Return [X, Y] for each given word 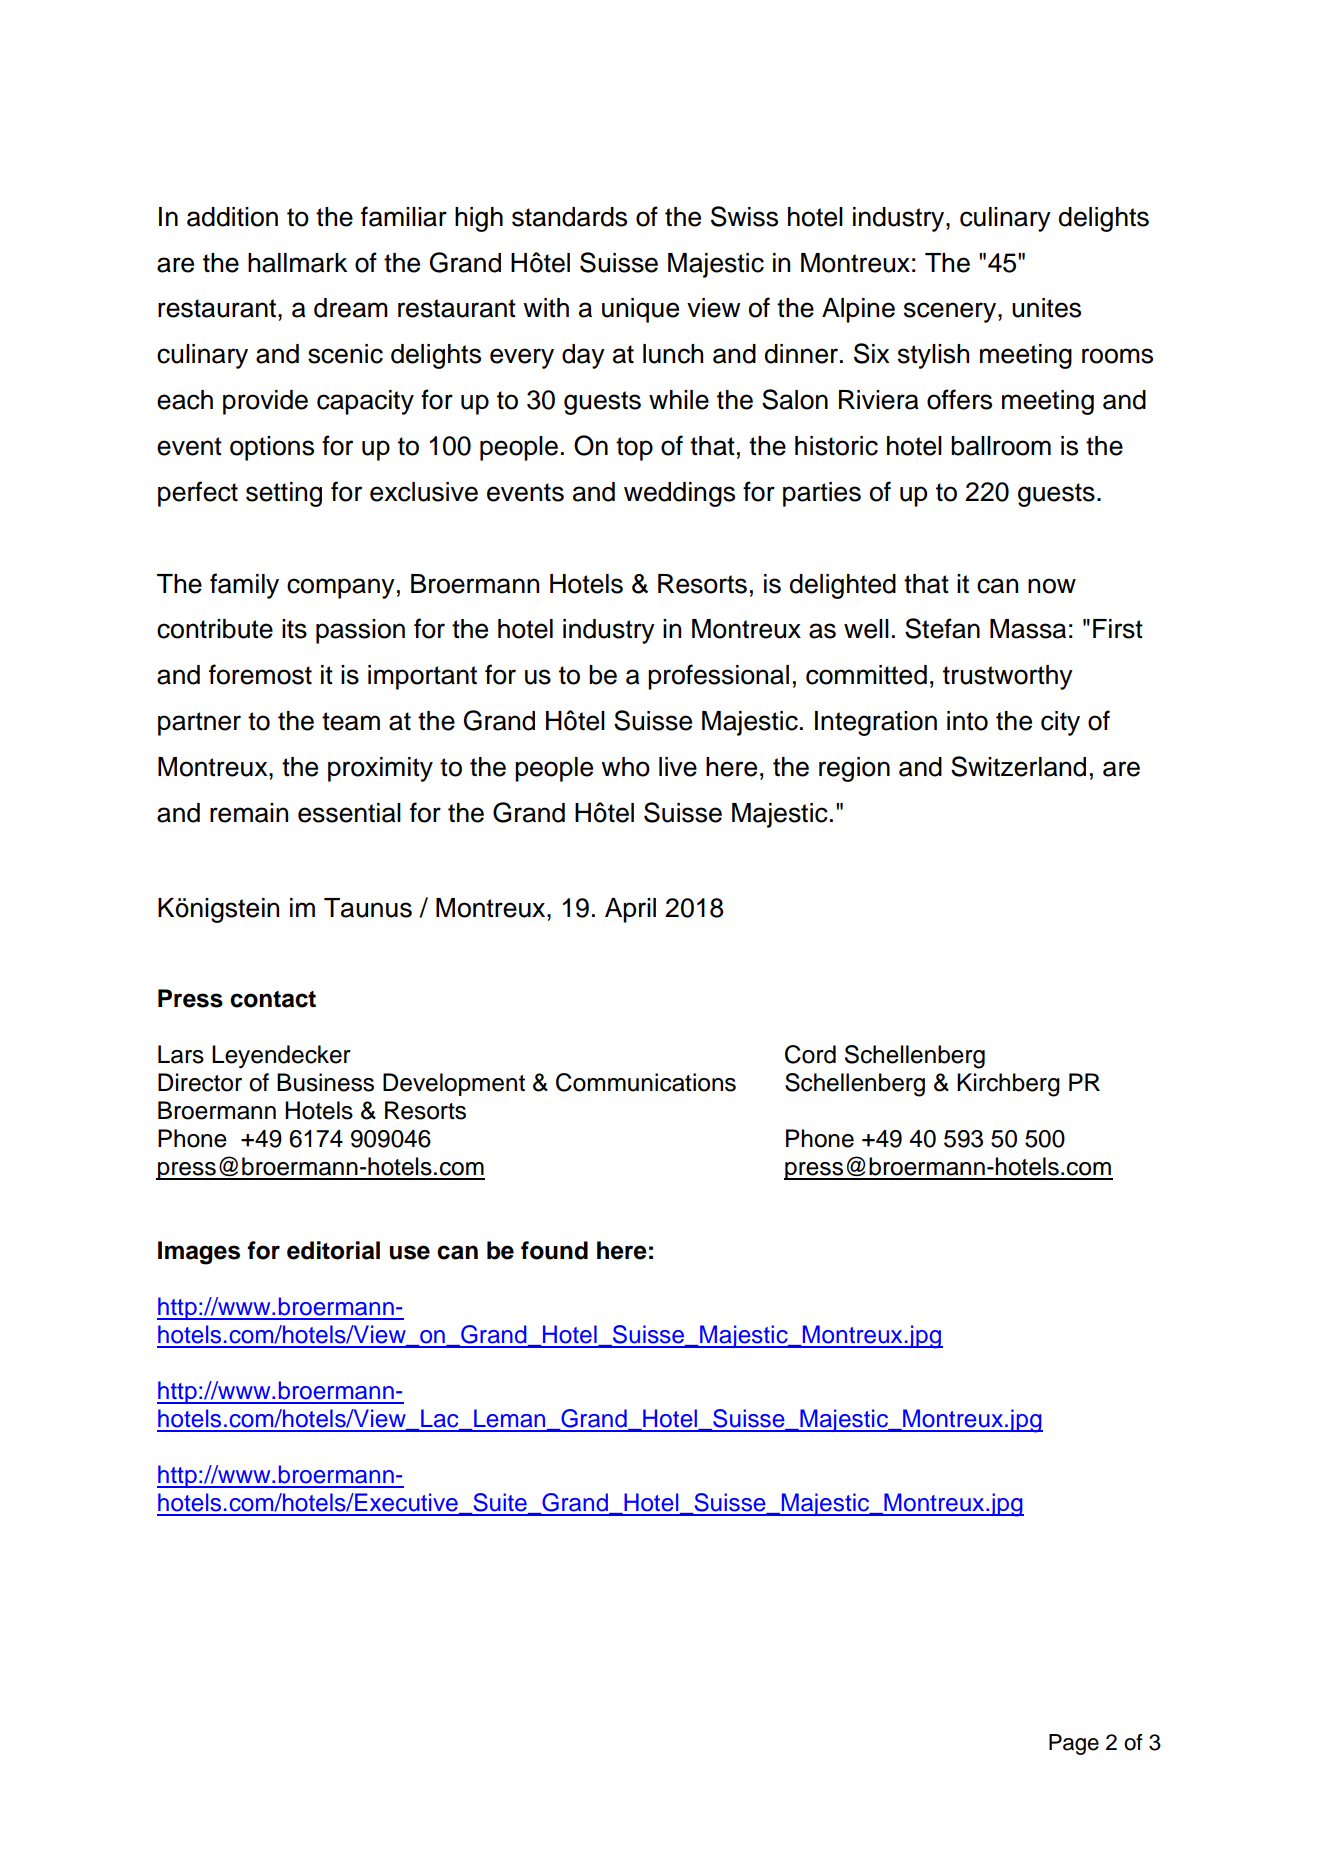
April [630, 910]
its [294, 629]
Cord [810, 1054]
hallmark [297, 263]
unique [640, 310]
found [554, 1250]
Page [1074, 1744]
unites [1046, 308]
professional [718, 677]
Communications [646, 1082]
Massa [1028, 629]
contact [273, 999]
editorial [333, 1250]
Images [199, 1253]
